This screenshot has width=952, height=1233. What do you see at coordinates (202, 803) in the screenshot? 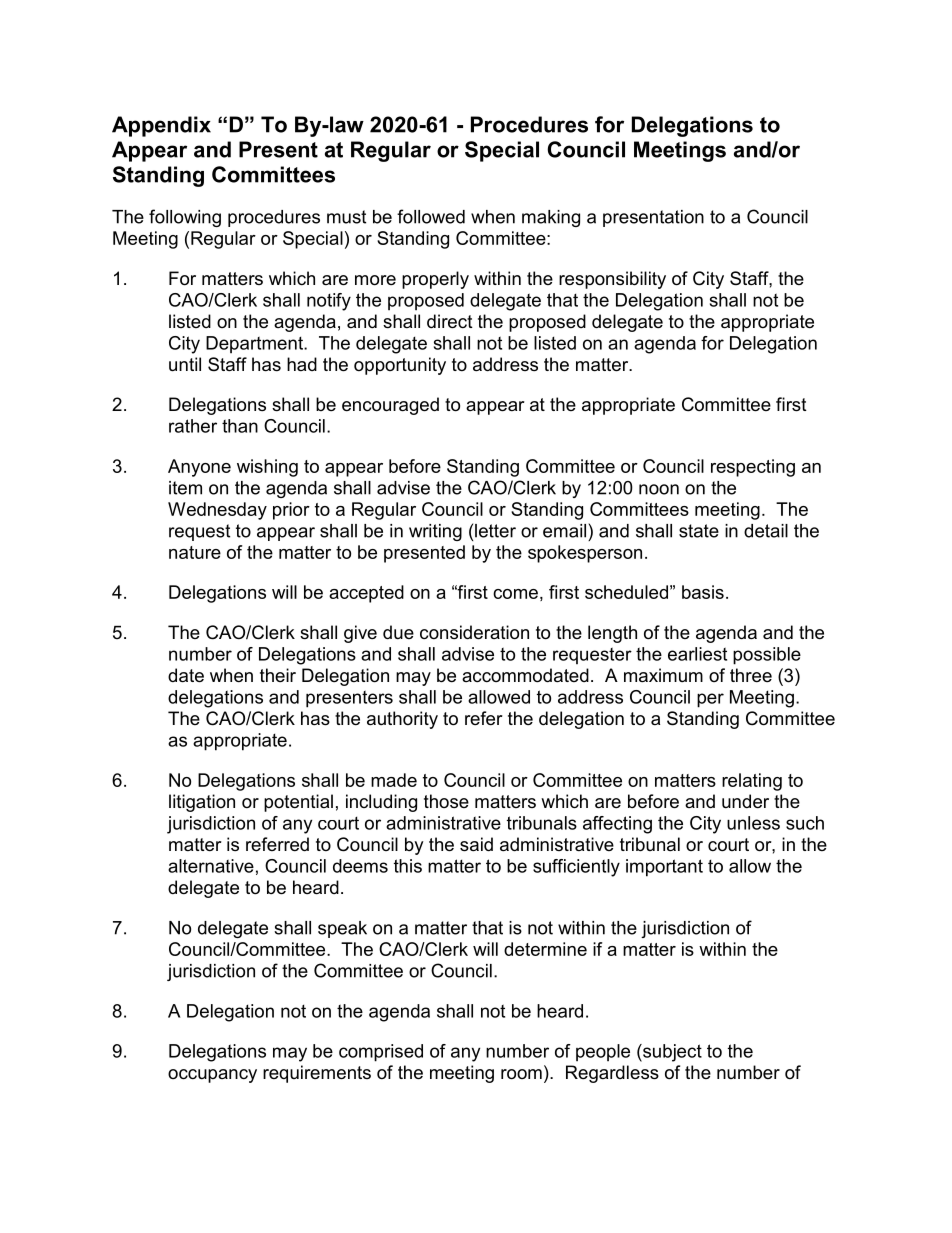
I see `litigation` at bounding box center [202, 803].
